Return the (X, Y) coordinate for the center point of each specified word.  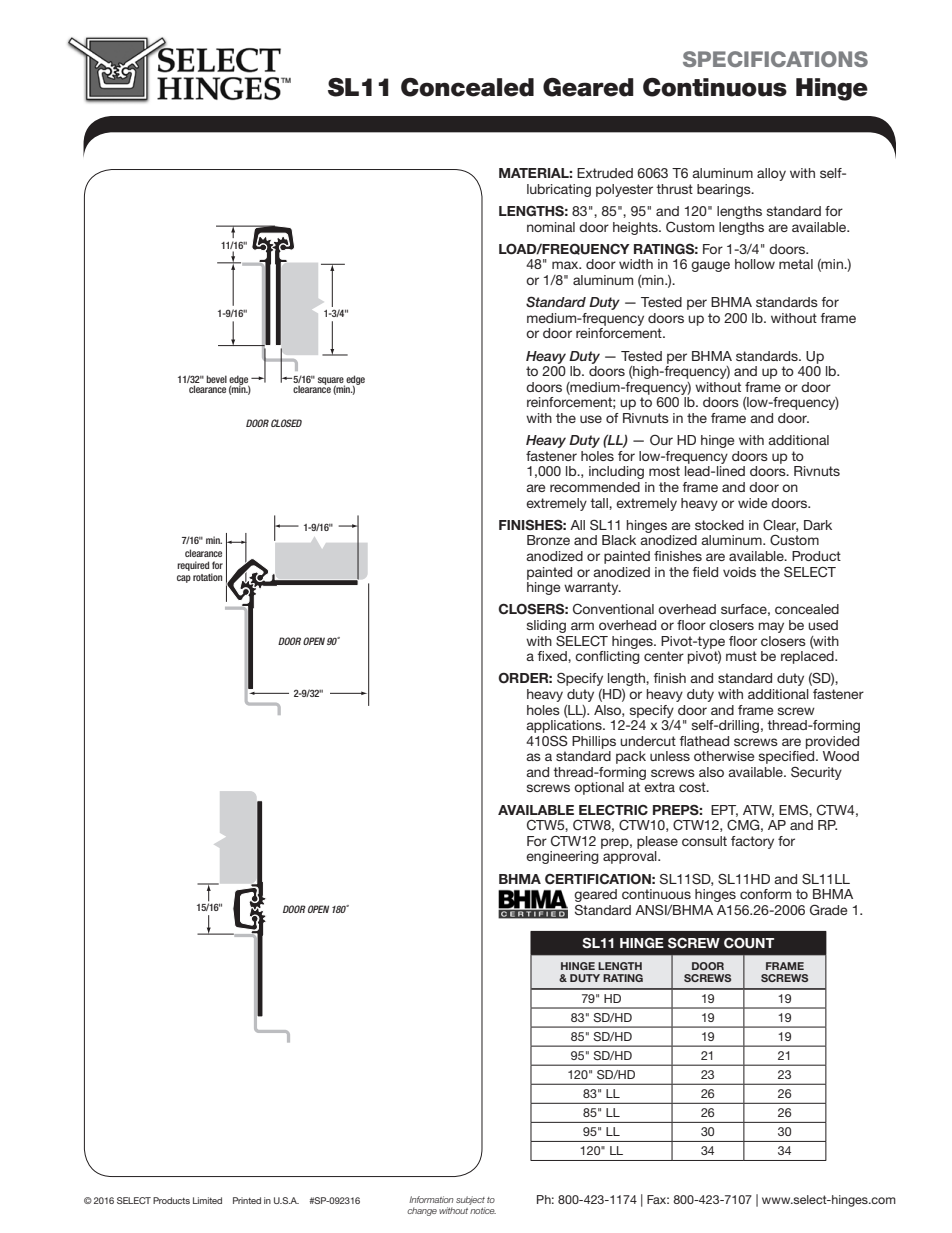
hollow (755, 264)
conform (765, 894)
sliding (546, 626)
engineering (562, 857)
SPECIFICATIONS (775, 59)
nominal (551, 227)
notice (482, 1209)
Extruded (605, 173)
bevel (216, 379)
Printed (247, 1200)
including (616, 472)
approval (631, 857)
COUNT (749, 943)
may (771, 627)
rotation (207, 577)
